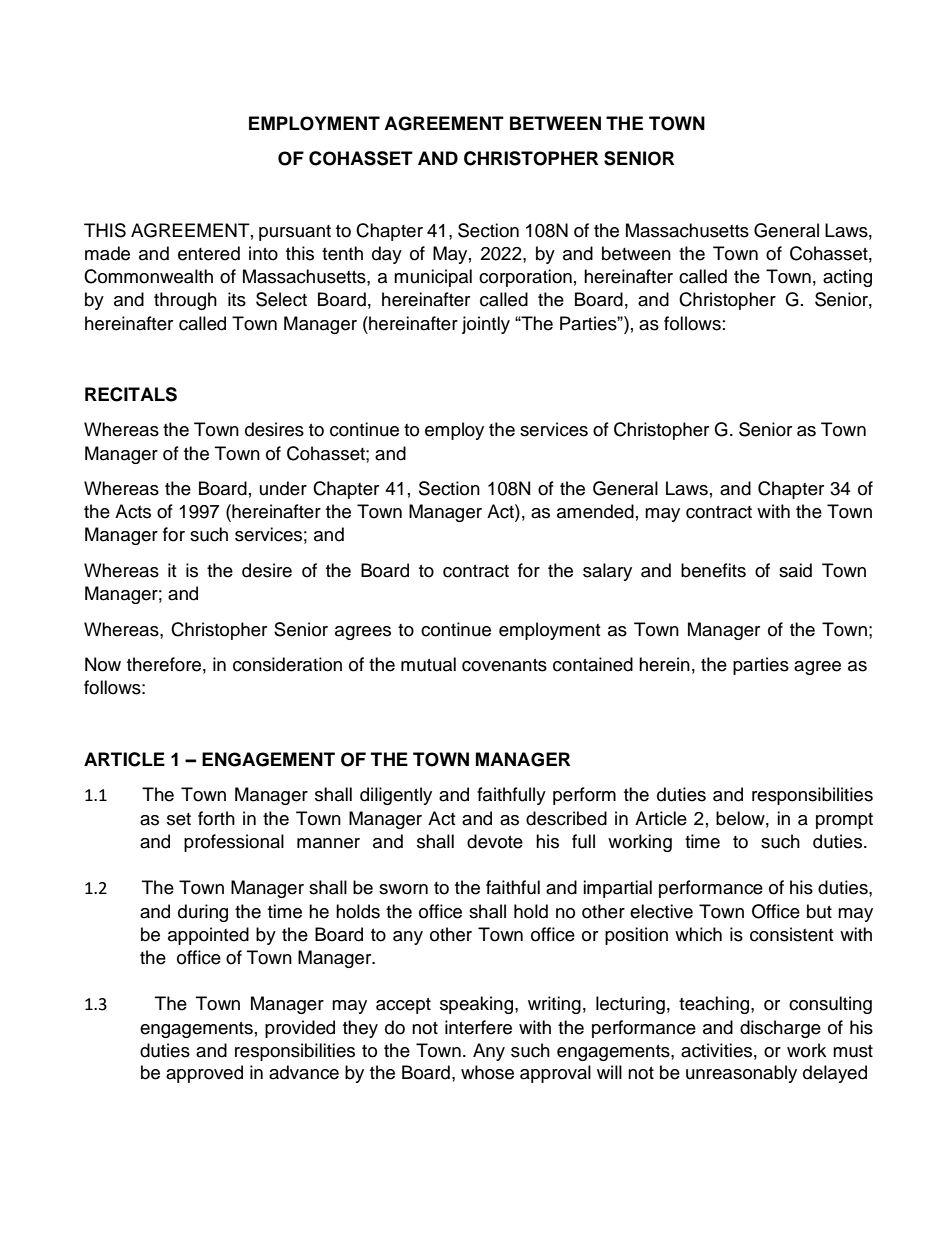 The height and width of the screenshot is (1233, 952). What do you see at coordinates (209, 253) in the screenshot?
I see `entered` at bounding box center [209, 253].
